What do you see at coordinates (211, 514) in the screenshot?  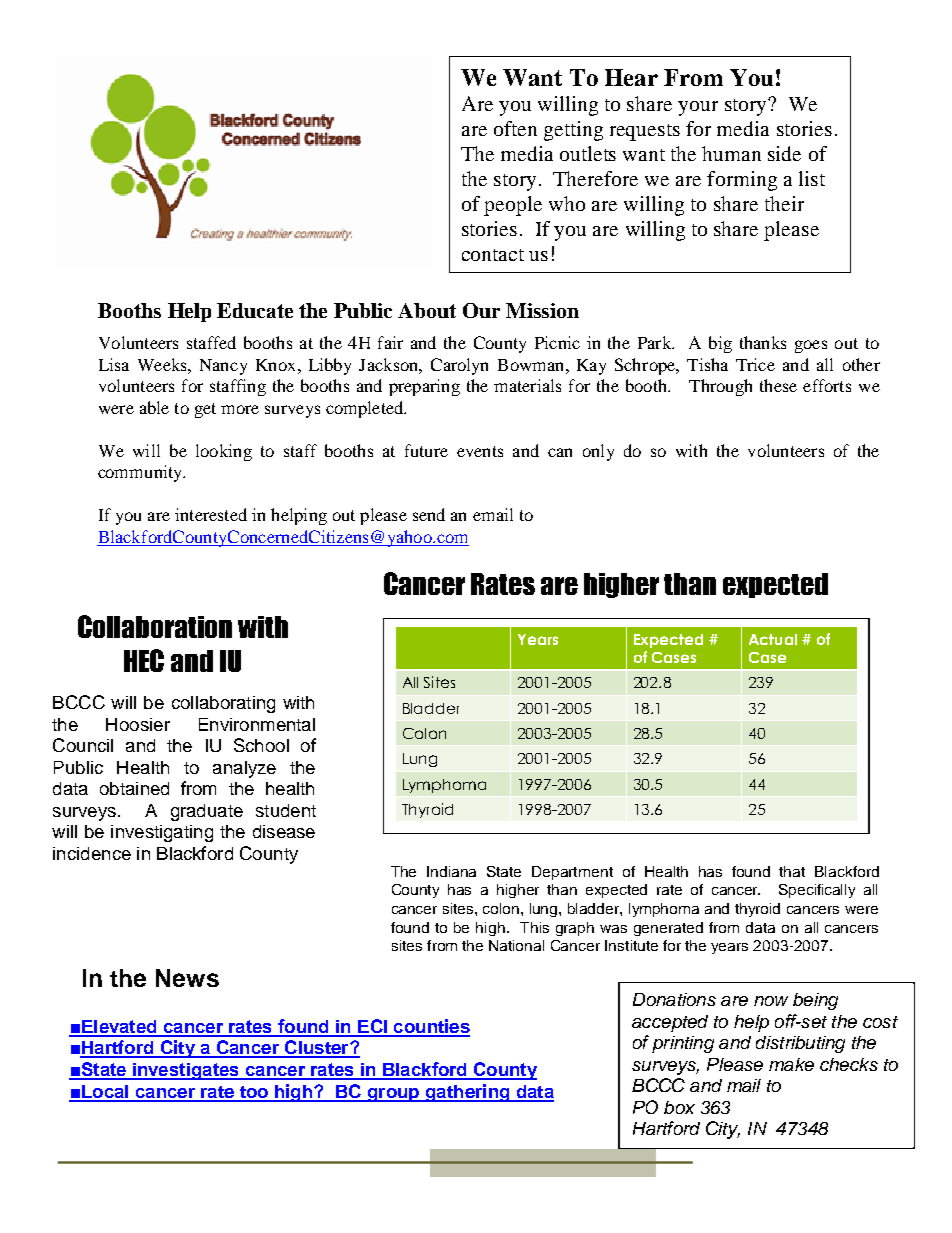 I see `interested` at bounding box center [211, 514].
